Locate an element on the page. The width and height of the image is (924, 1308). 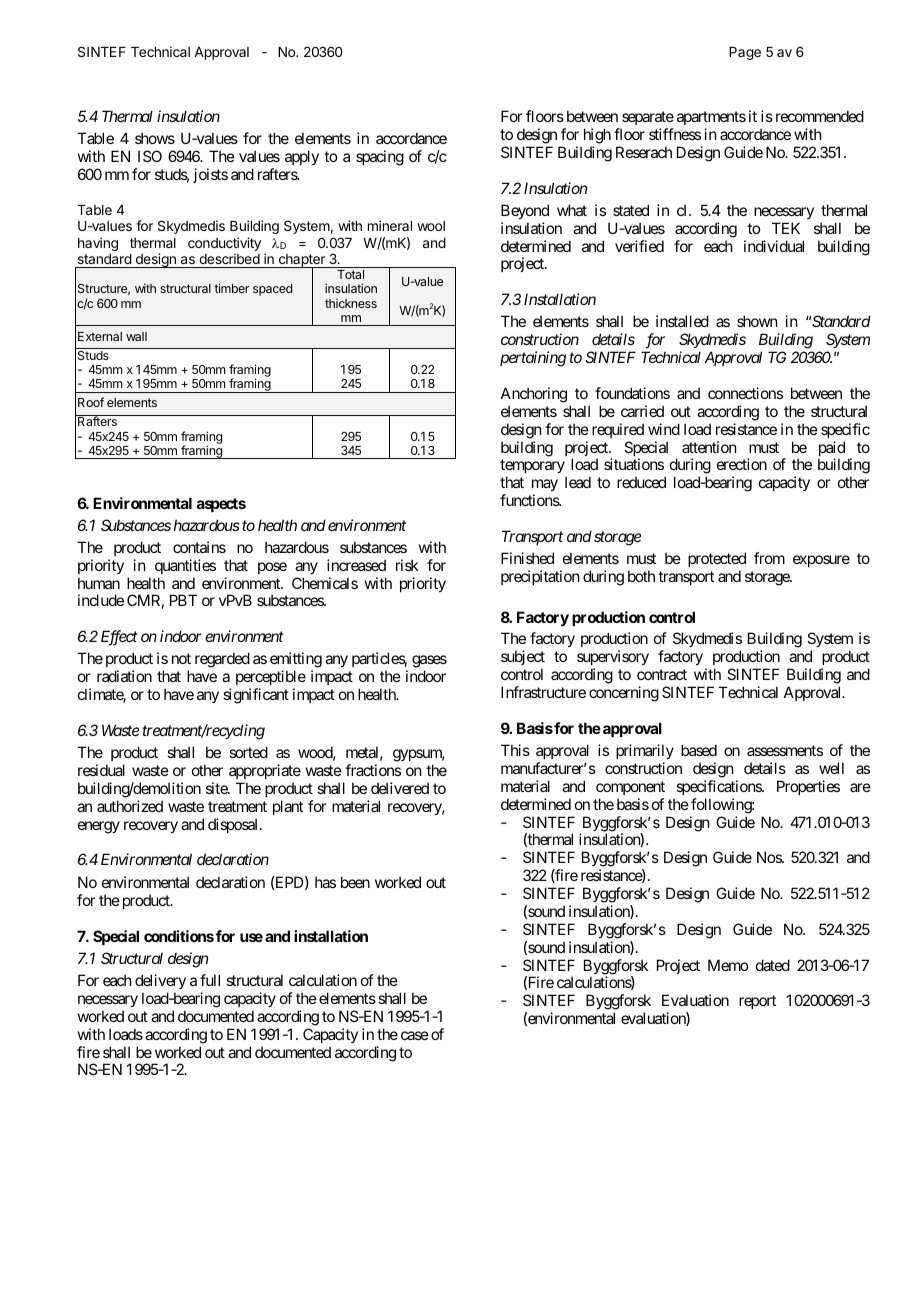
Page is located at coordinates (745, 53).
